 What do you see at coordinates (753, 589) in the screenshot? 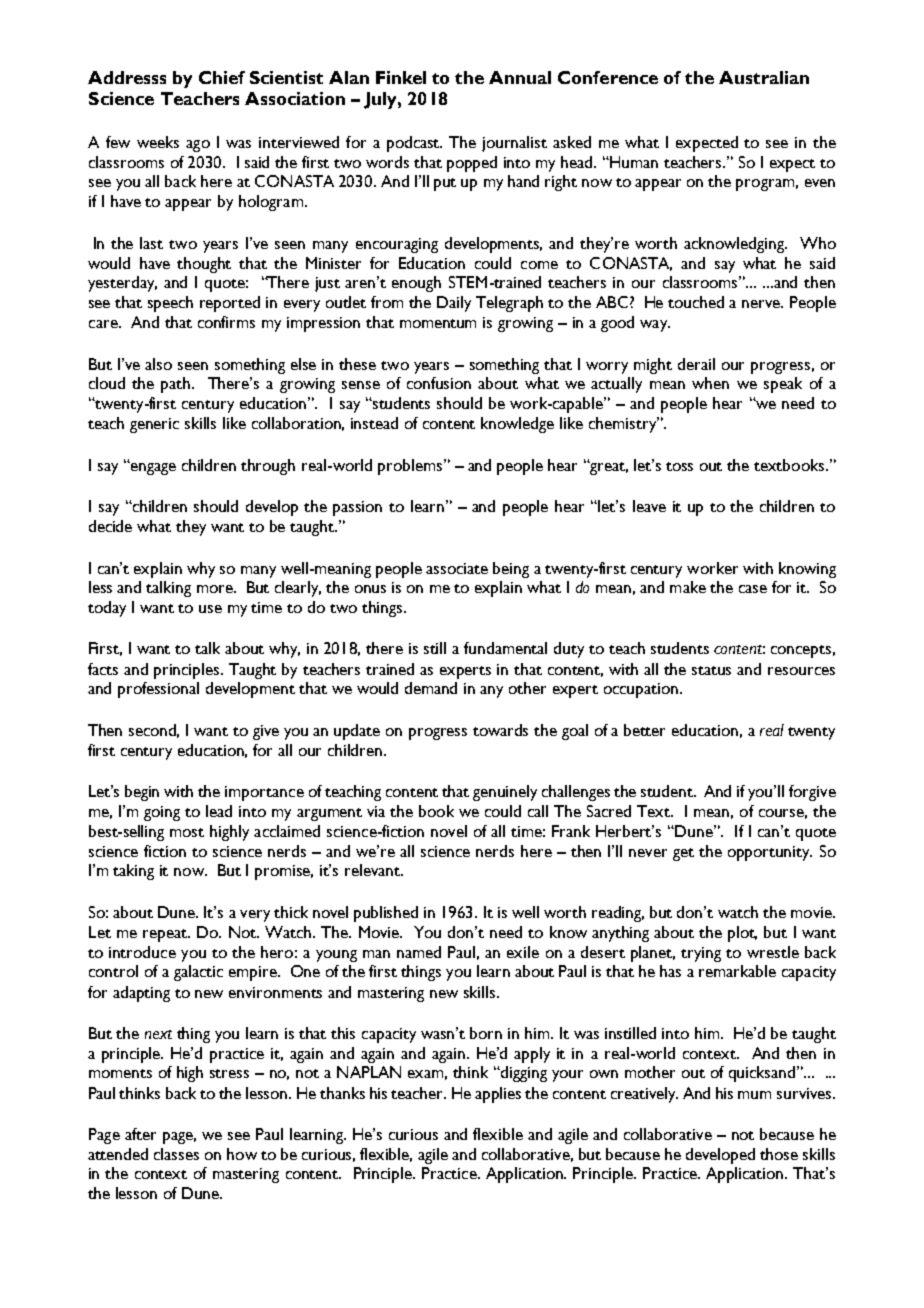
I see `case` at bounding box center [753, 589].
